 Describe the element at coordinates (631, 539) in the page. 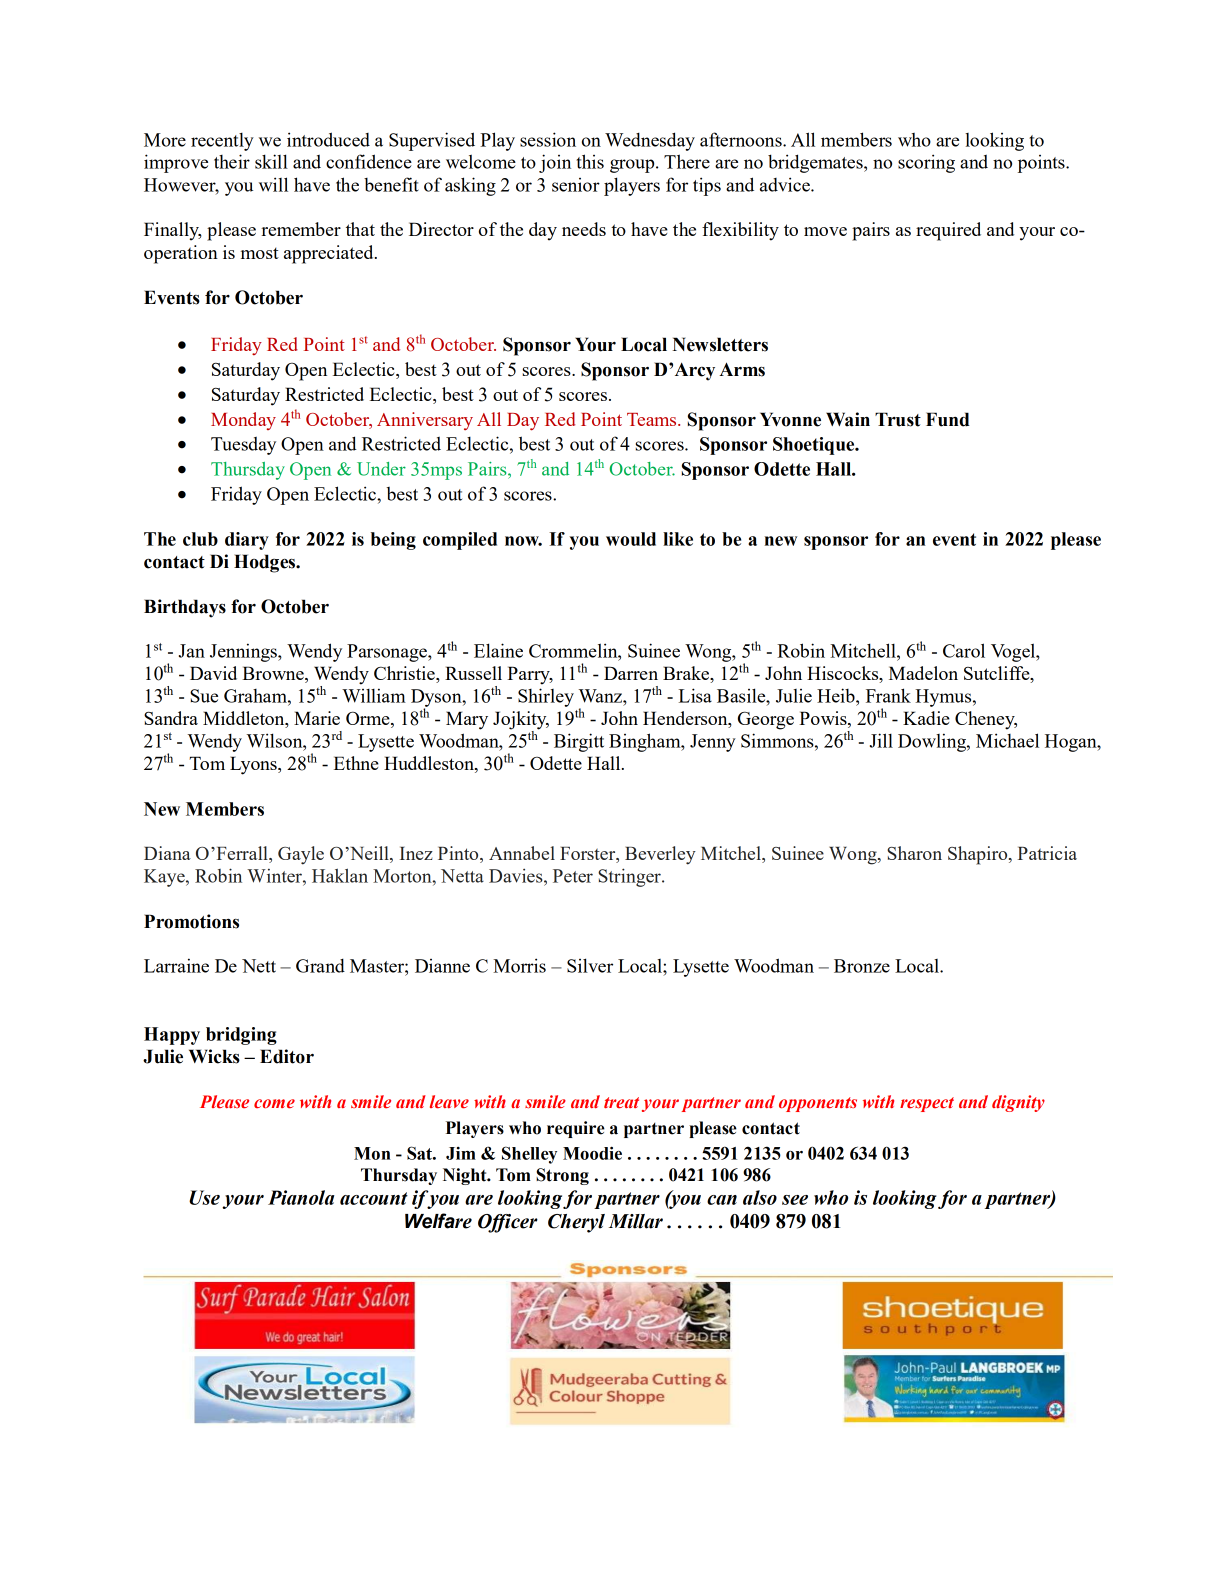

I see `would` at that location.
